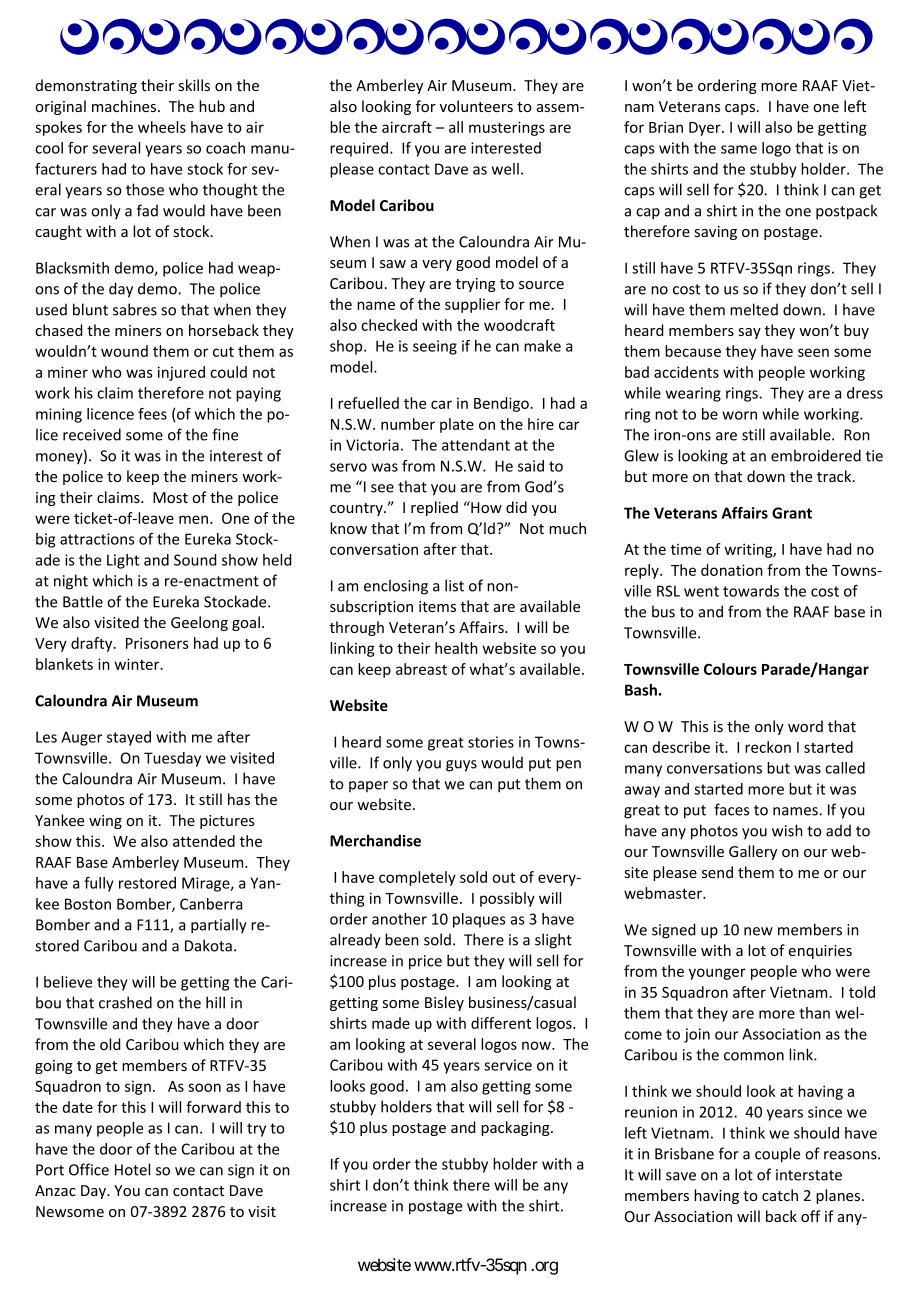 Image resolution: width=924 pixels, height=1308 pixels. Describe the element at coordinates (138, 664) in the screenshot. I see `winter` at that location.
